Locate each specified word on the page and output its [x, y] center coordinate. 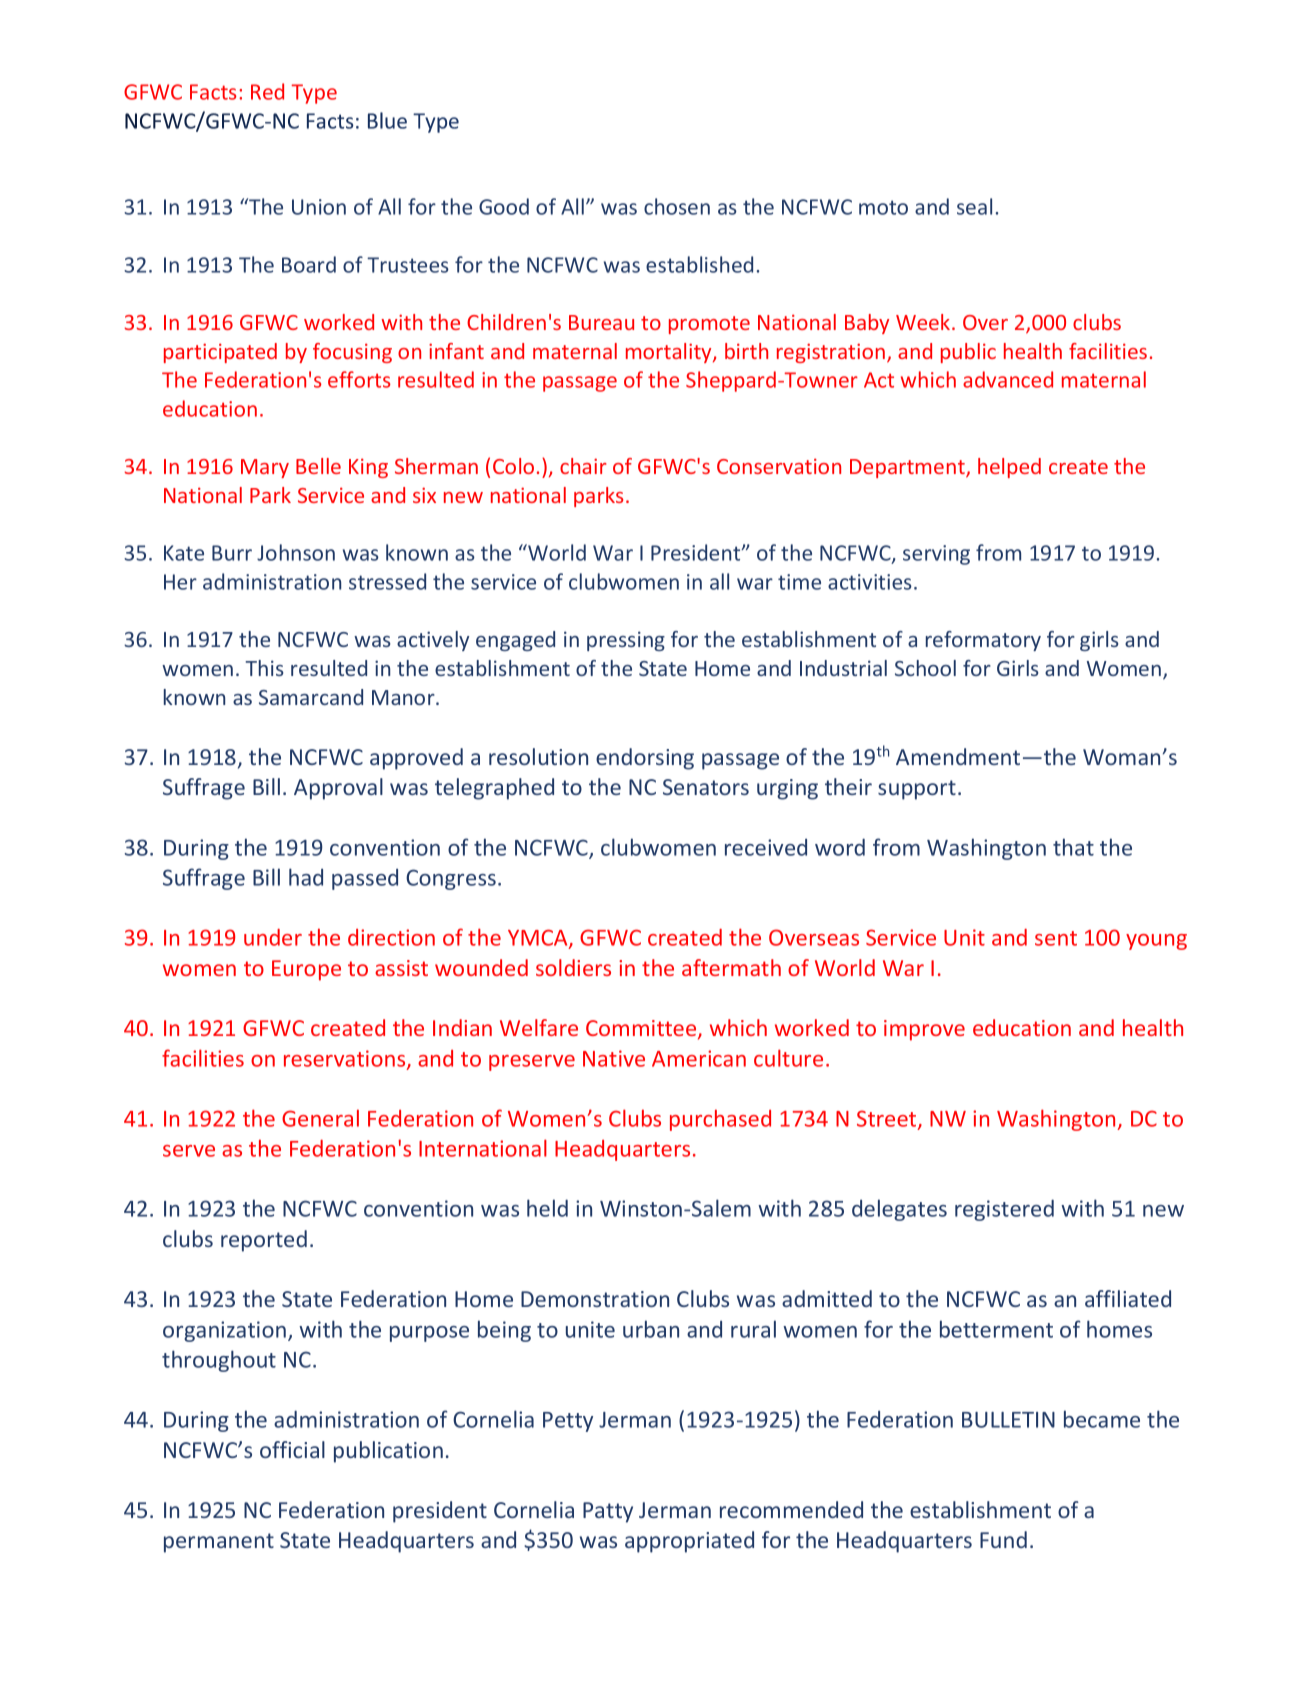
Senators [706, 787]
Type [314, 94]
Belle [318, 466]
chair [583, 466]
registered [1004, 1210]
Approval [338, 789]
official [292, 1449]
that [1073, 847]
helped [1009, 468]
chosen [677, 206]
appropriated [689, 1542]
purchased [720, 1120]
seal [974, 206]
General [320, 1118]
